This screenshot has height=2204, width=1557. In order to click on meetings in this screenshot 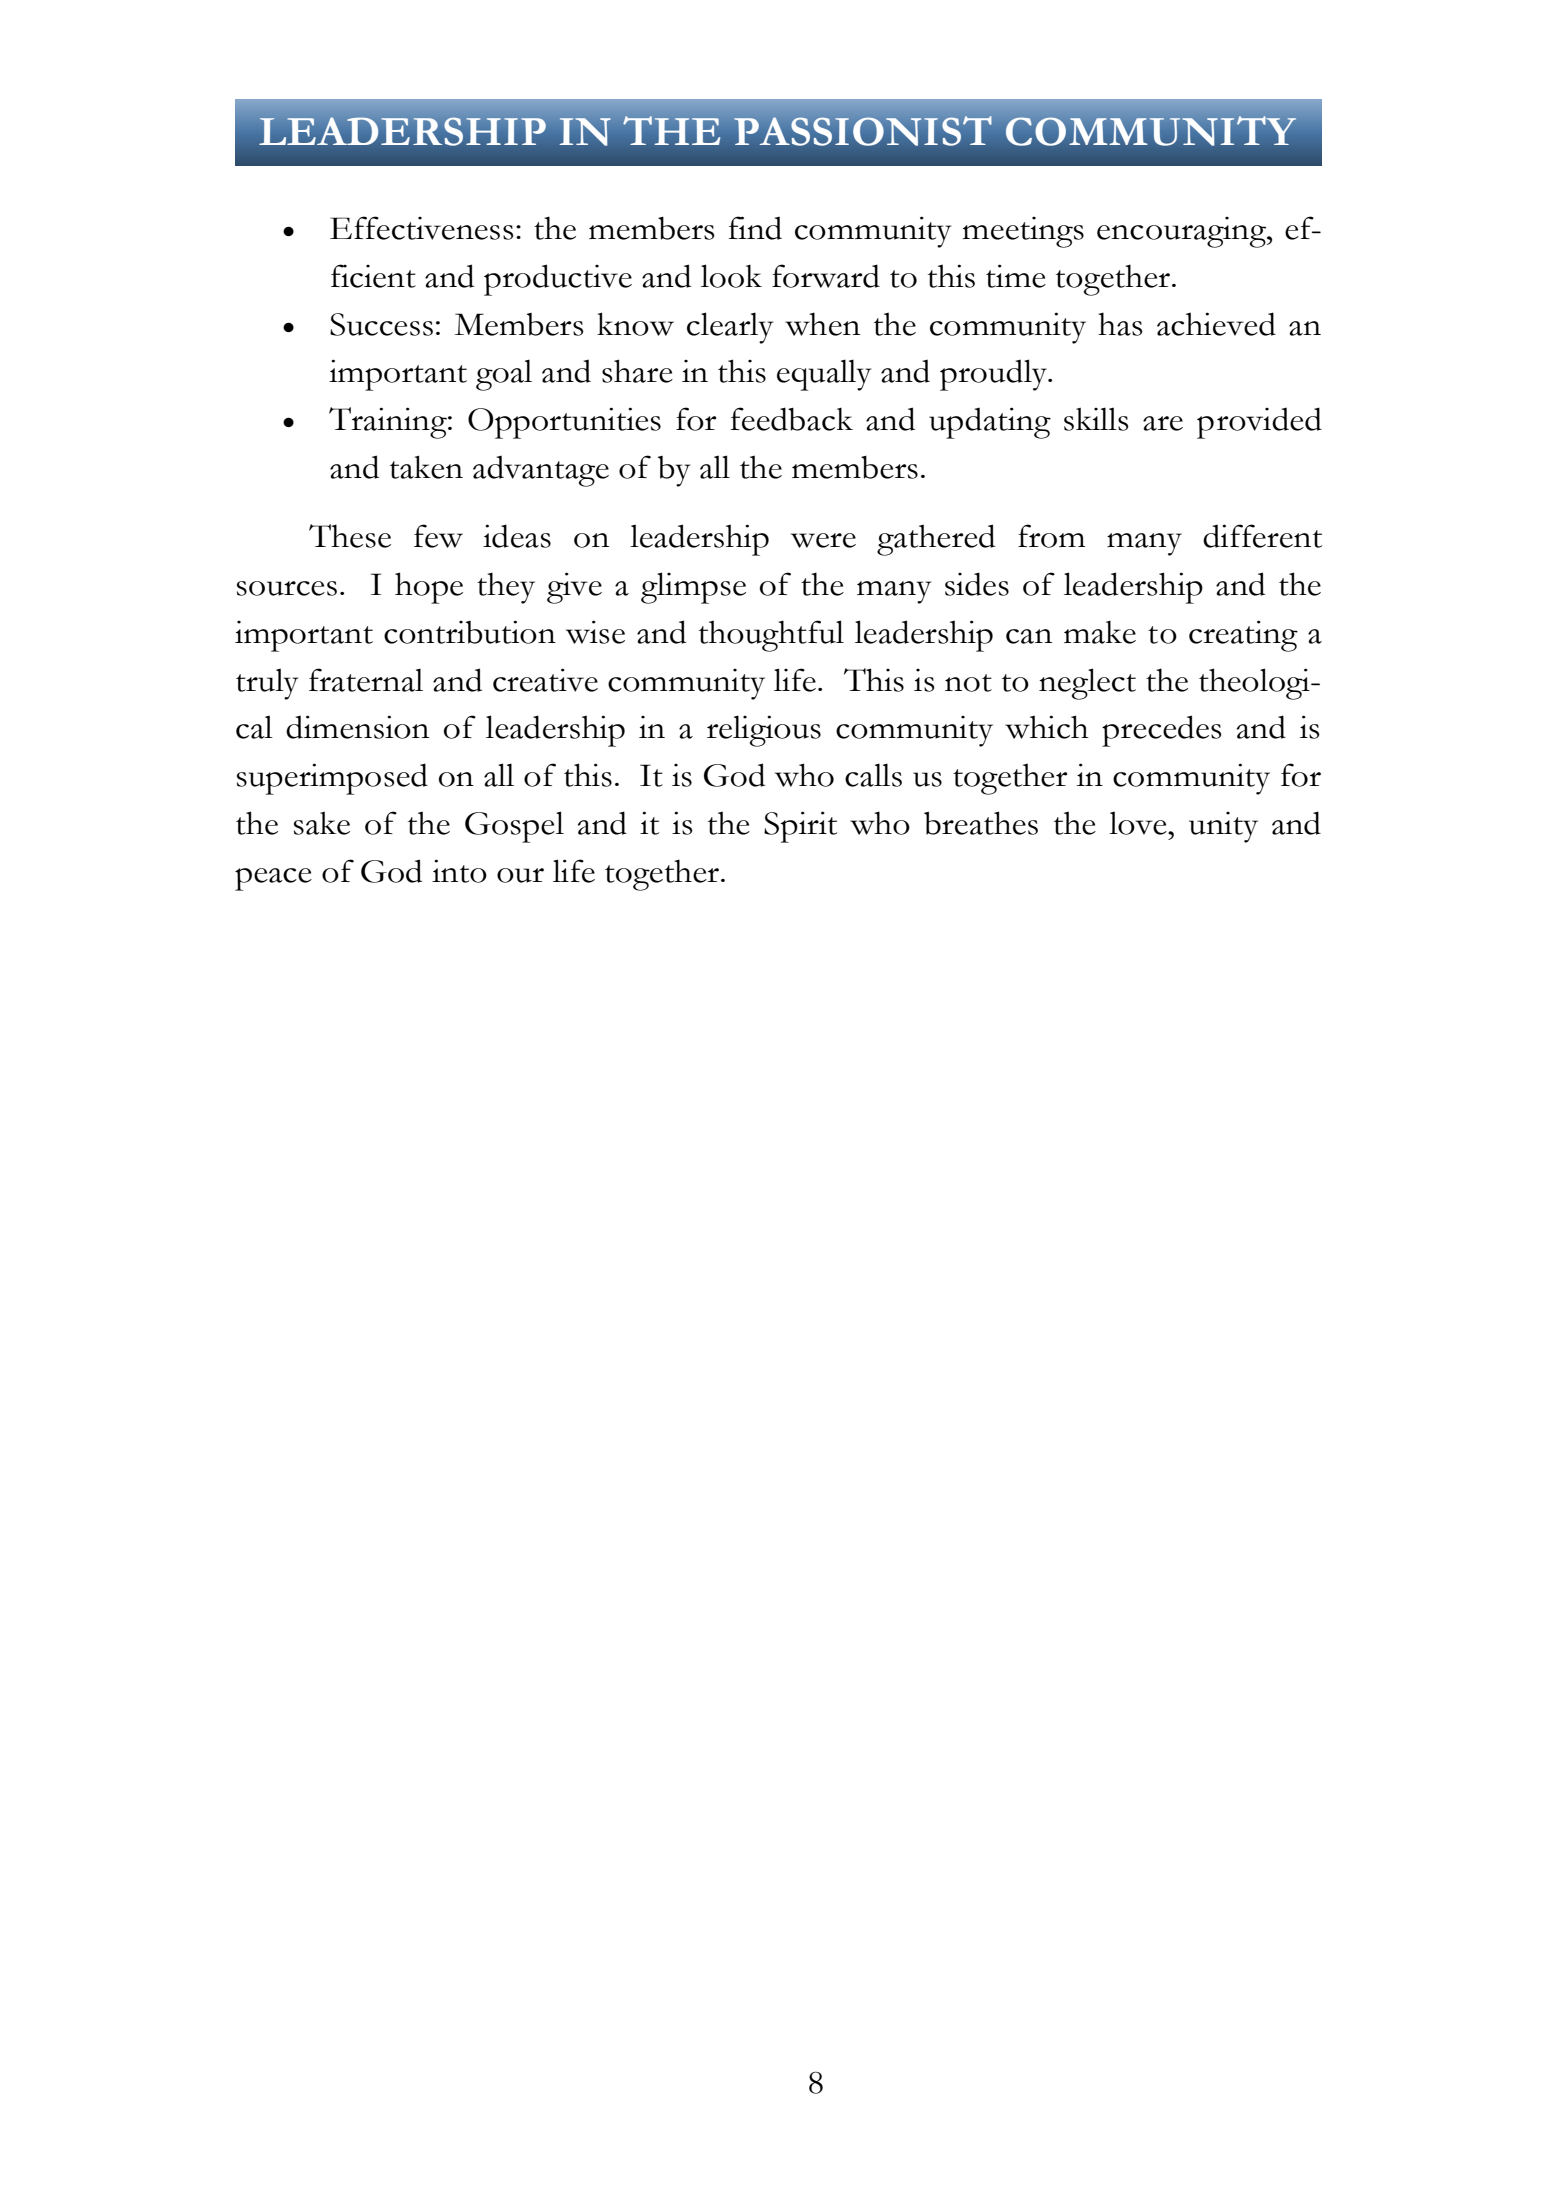, I will do `click(1023, 232)`.
